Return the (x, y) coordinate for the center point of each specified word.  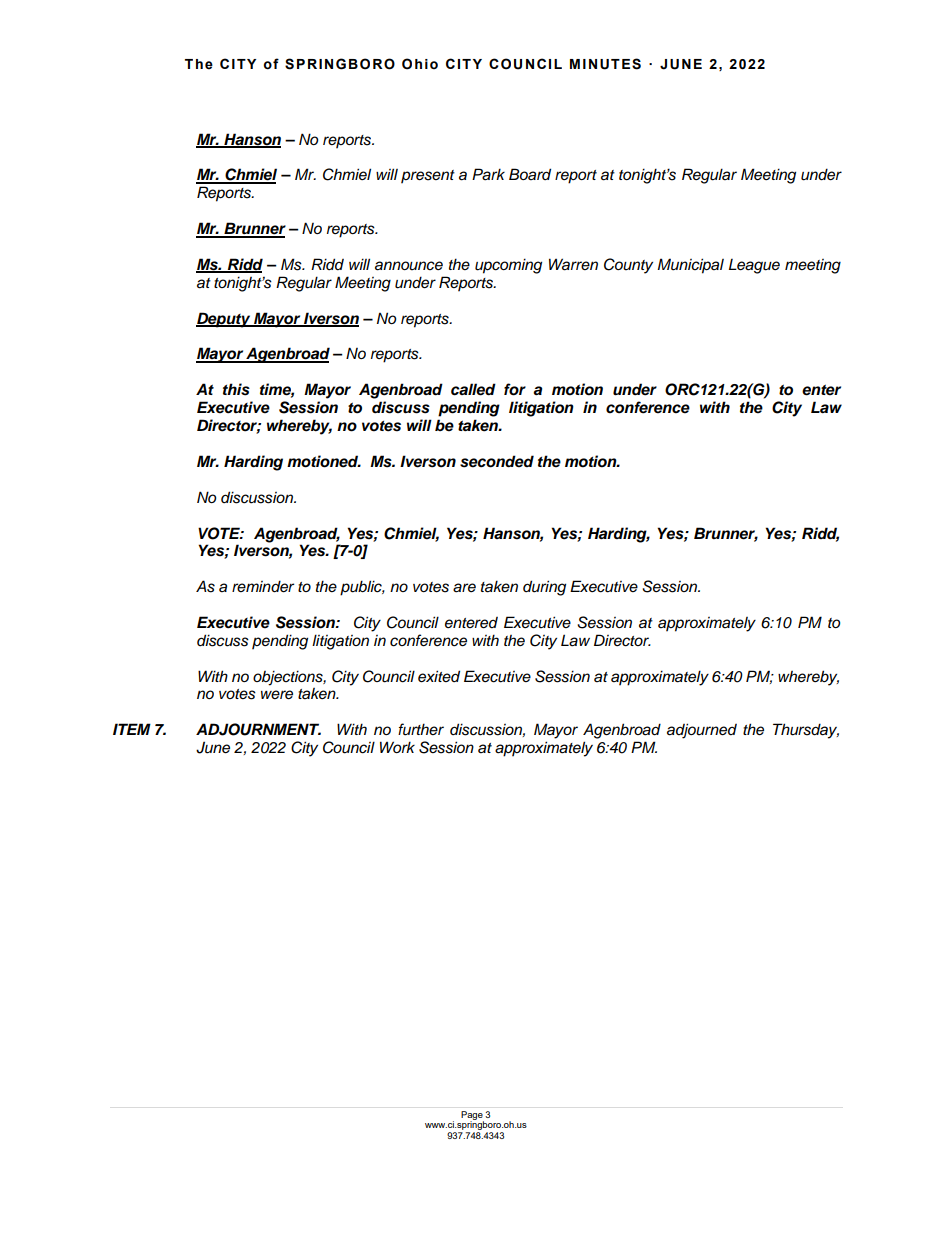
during (544, 588)
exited (439, 676)
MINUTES (605, 64)
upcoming (508, 266)
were (277, 695)
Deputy (224, 320)
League (754, 266)
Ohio (420, 64)
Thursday (806, 731)
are (464, 588)
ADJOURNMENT (258, 729)
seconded (497, 461)
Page (472, 1116)
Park (488, 174)
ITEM (132, 729)
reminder (263, 586)
